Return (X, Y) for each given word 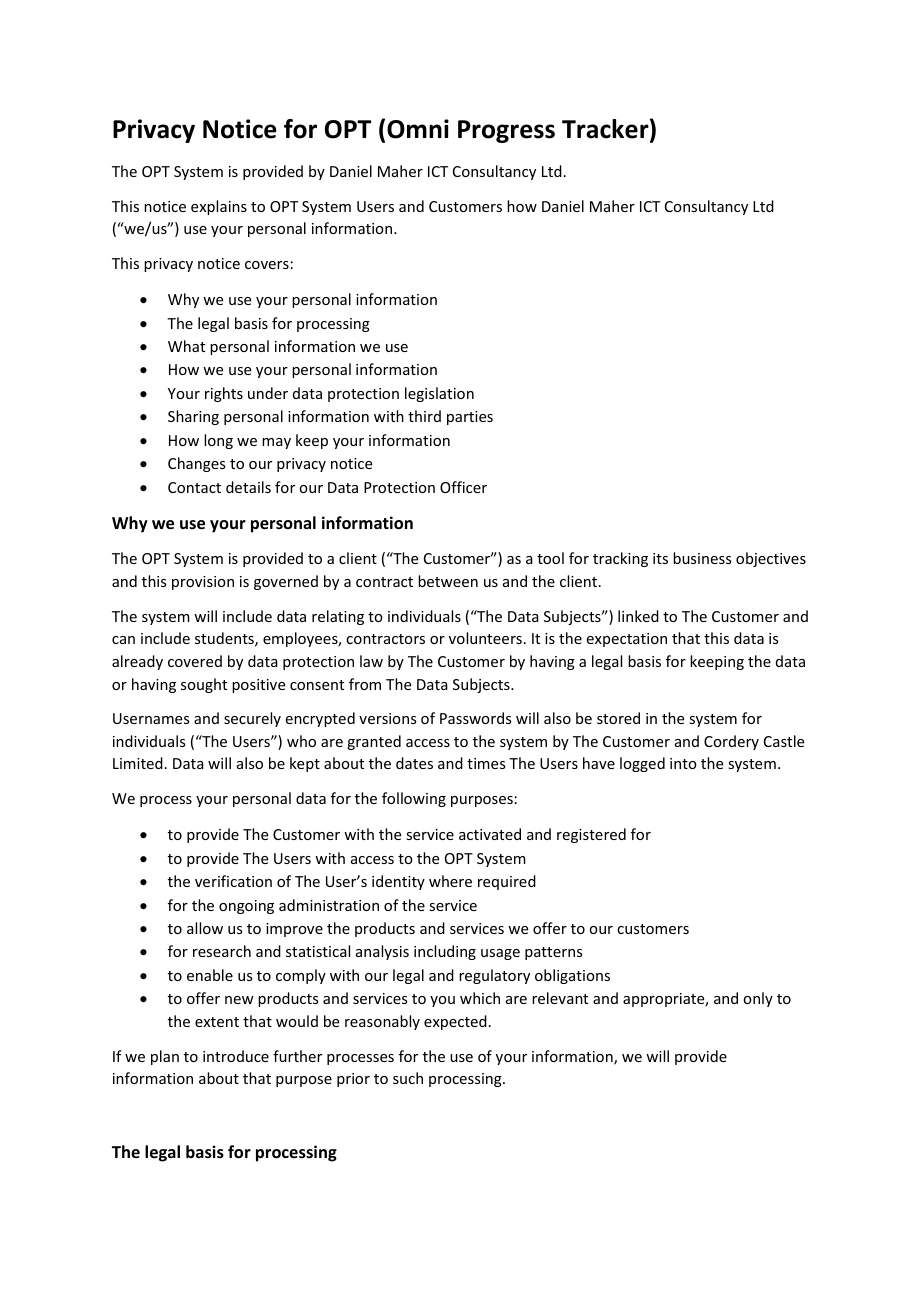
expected (455, 1022)
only (758, 999)
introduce (236, 1056)
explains (219, 207)
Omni (418, 129)
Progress (506, 131)
